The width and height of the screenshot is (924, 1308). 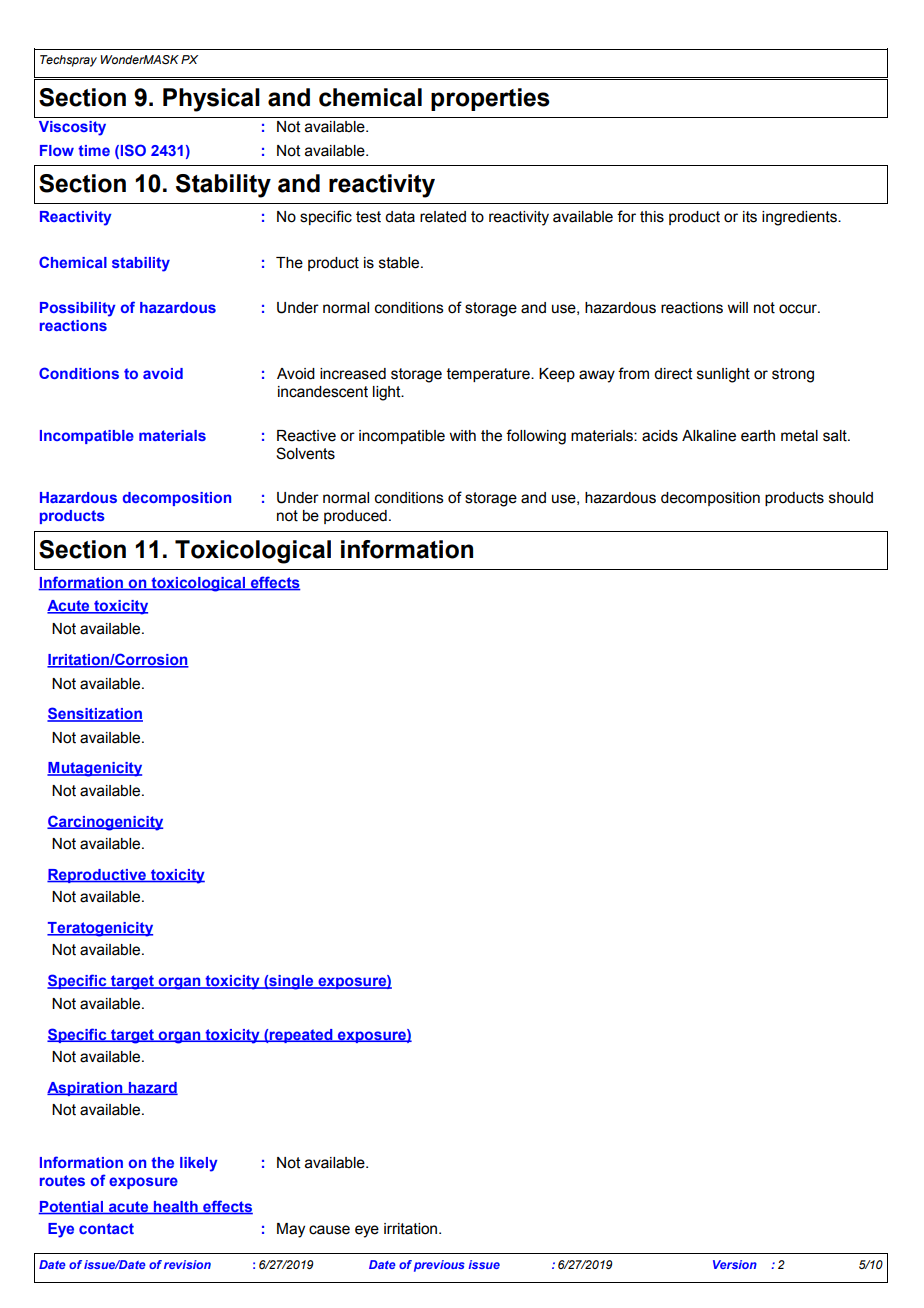 I want to click on its, so click(x=750, y=217).
